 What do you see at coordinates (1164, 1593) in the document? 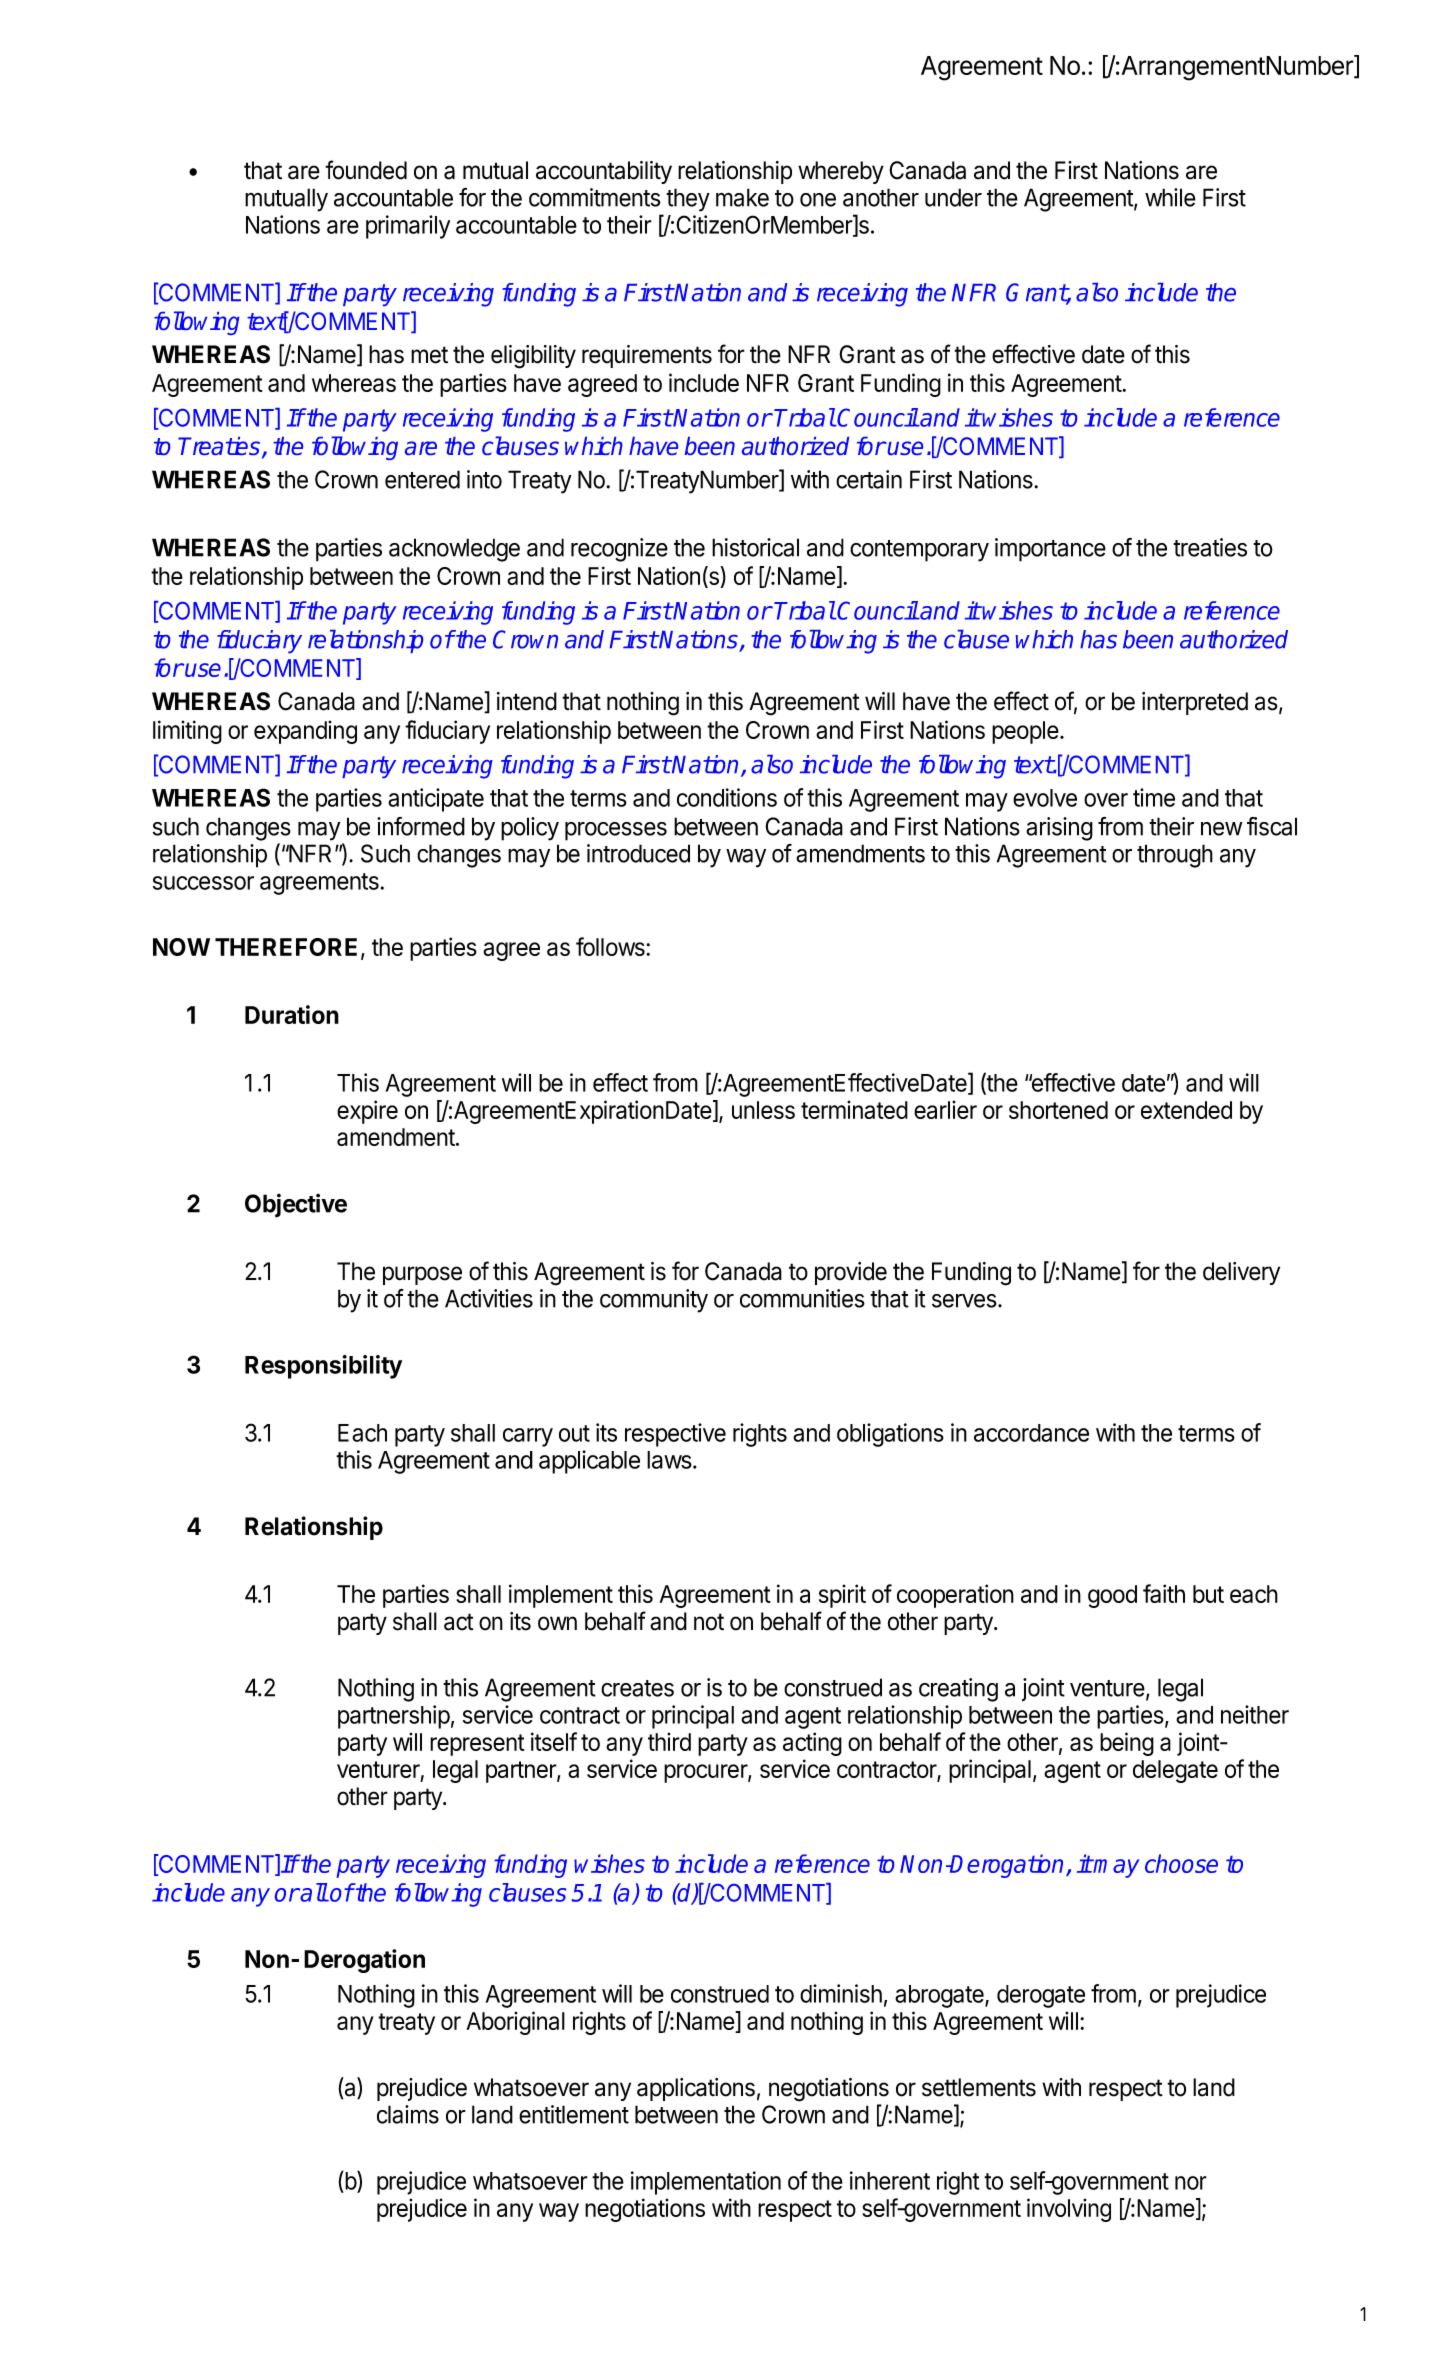
I see `faith` at bounding box center [1164, 1593].
